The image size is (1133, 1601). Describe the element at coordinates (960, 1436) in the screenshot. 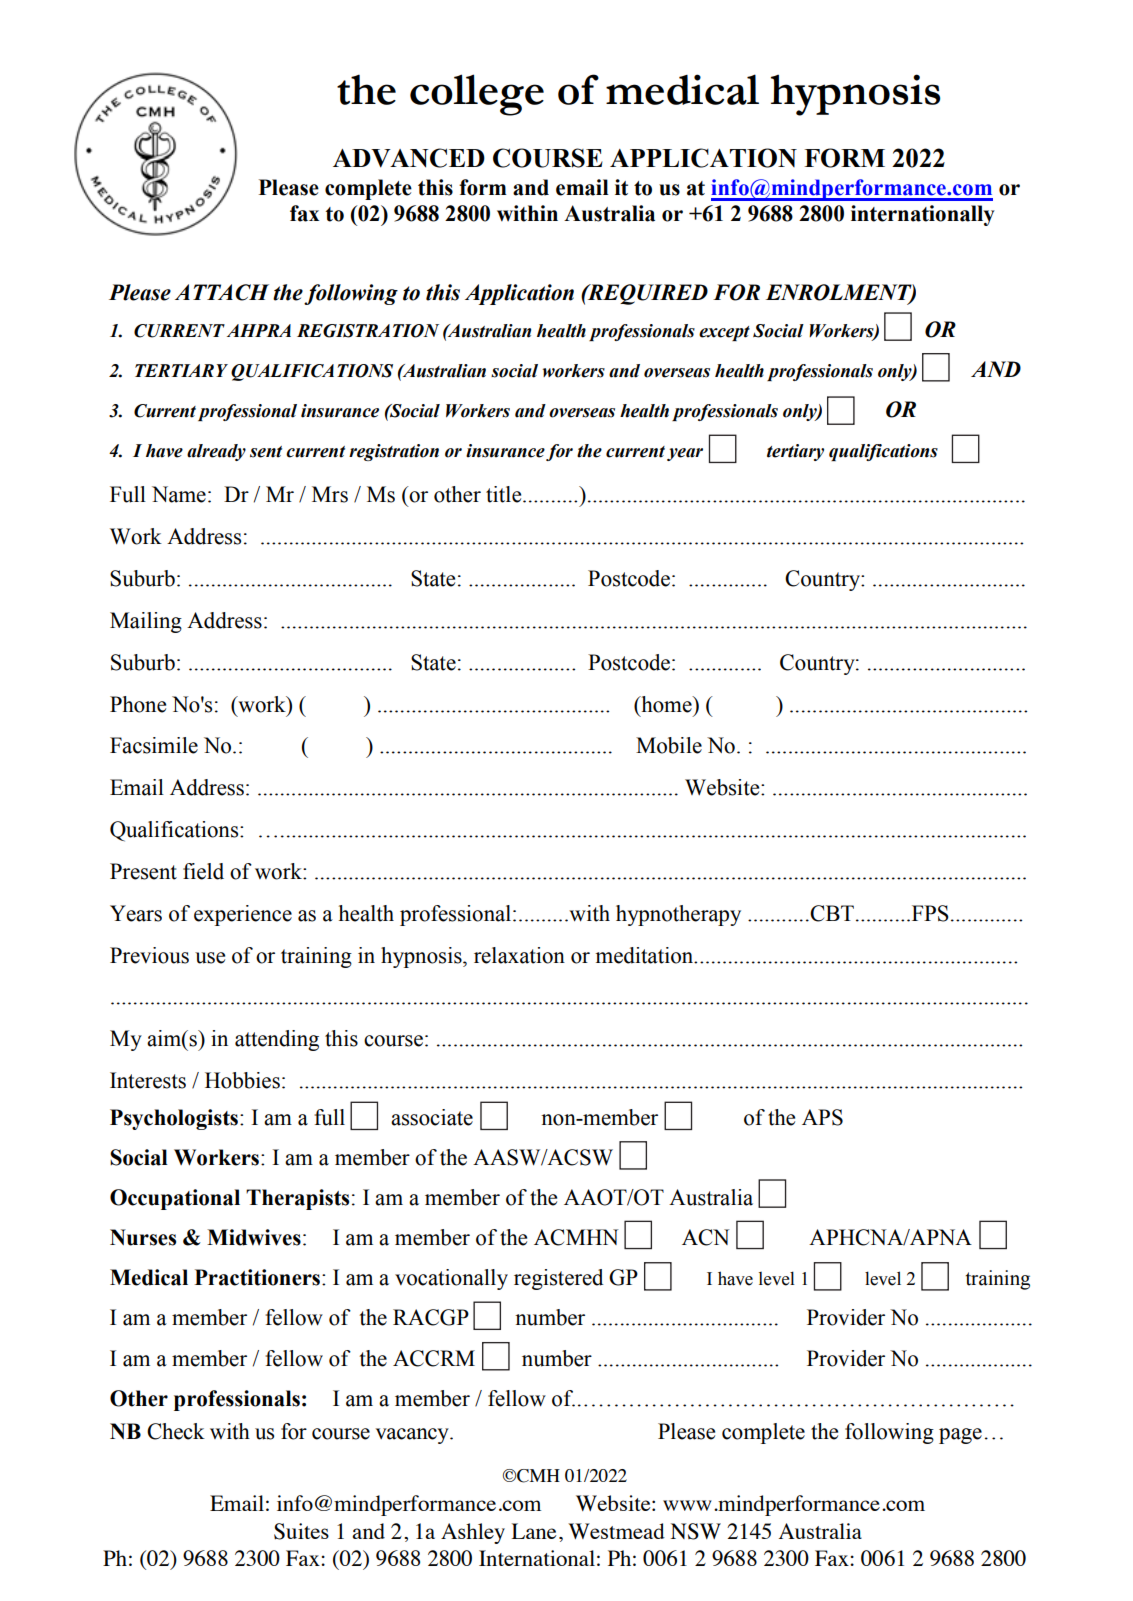

I see `page` at that location.
